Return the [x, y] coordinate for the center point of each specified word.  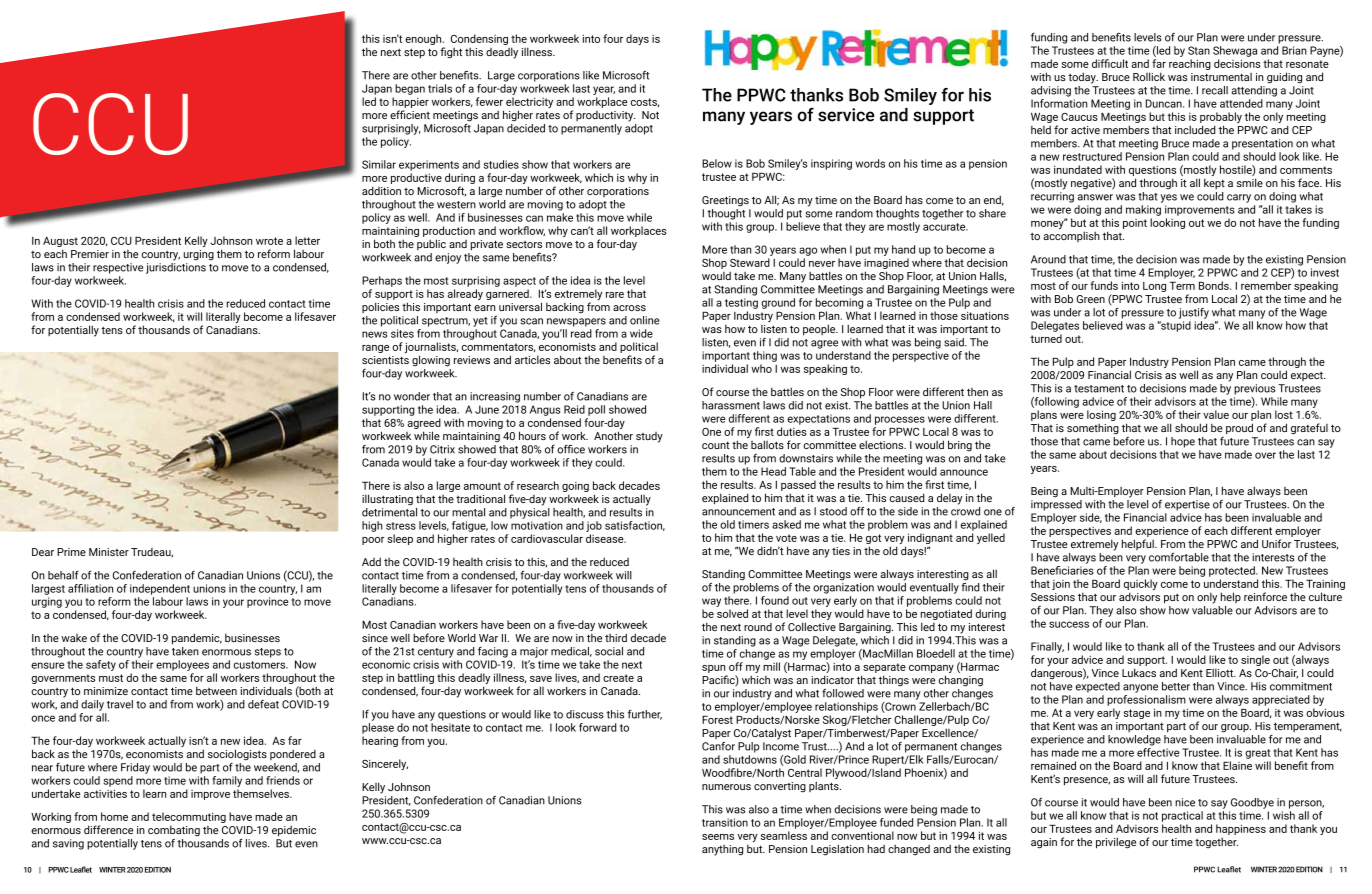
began [410, 89]
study [649, 437]
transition [725, 822]
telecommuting [189, 819]
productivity [606, 116]
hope [1183, 442]
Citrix [442, 449]
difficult [1110, 63]
